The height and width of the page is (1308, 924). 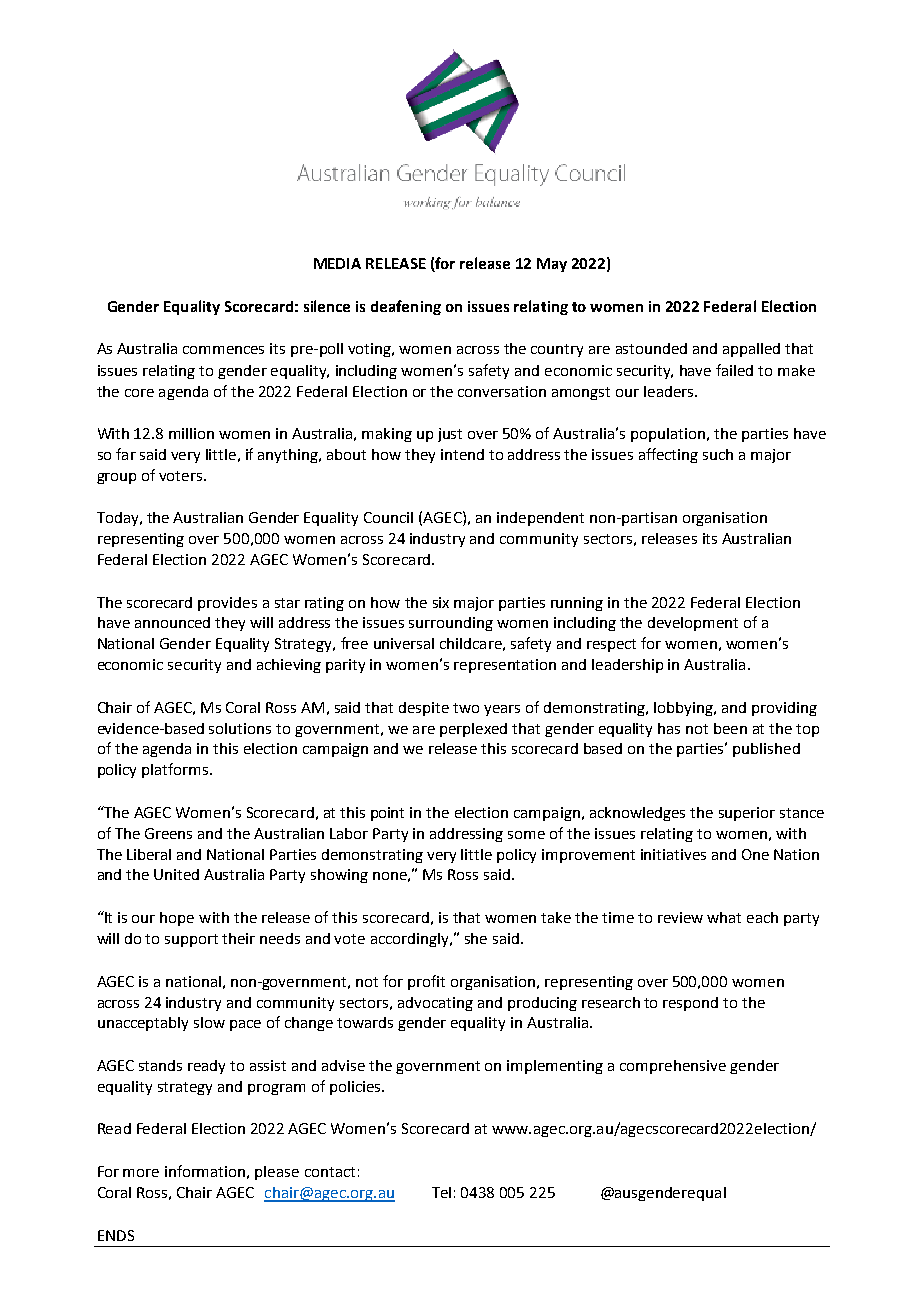 I want to click on comprehensive, so click(x=673, y=1067).
